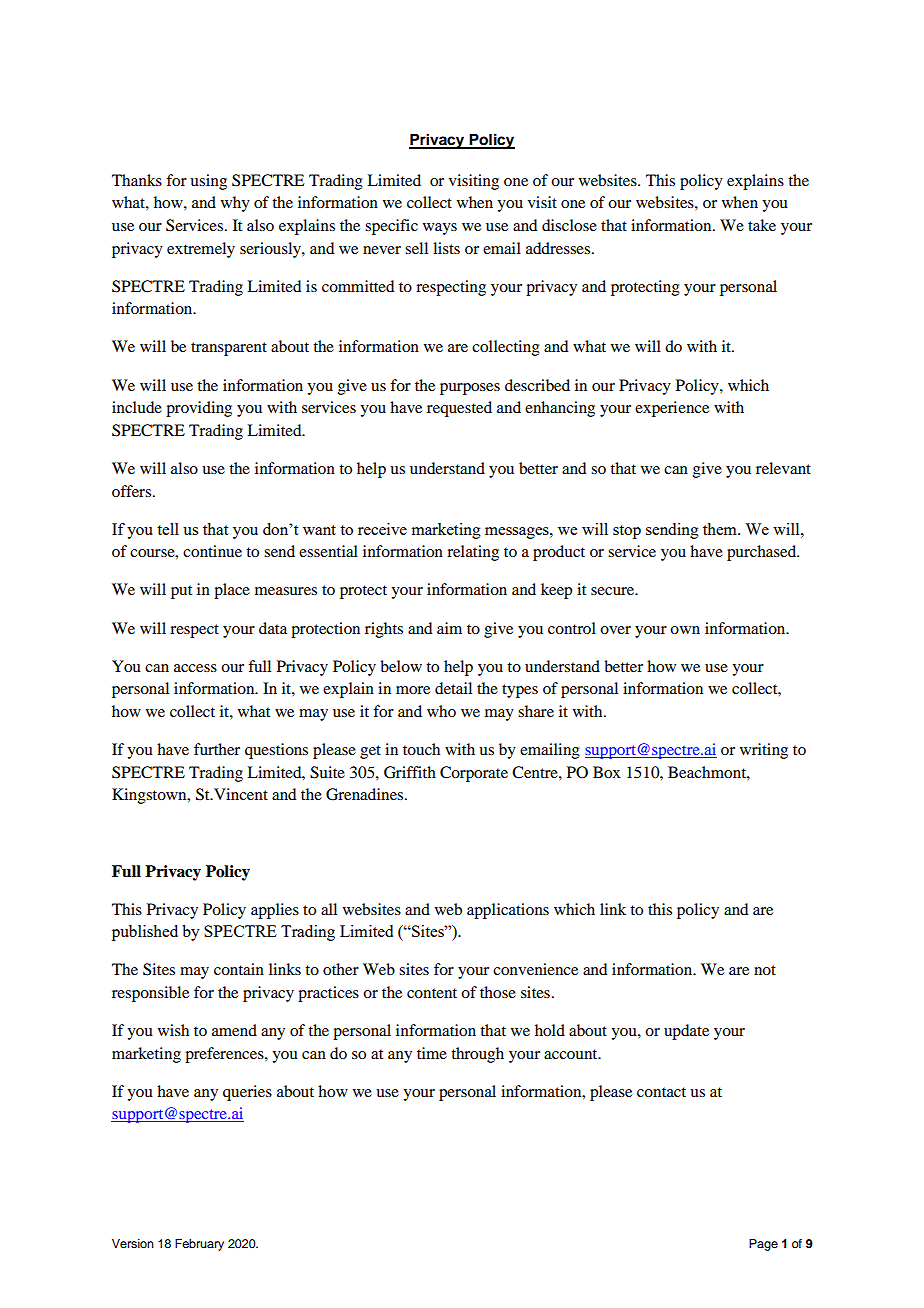 This screenshot has height=1308, width=924. Describe the element at coordinates (672, 409) in the screenshot. I see `experience` at that location.
